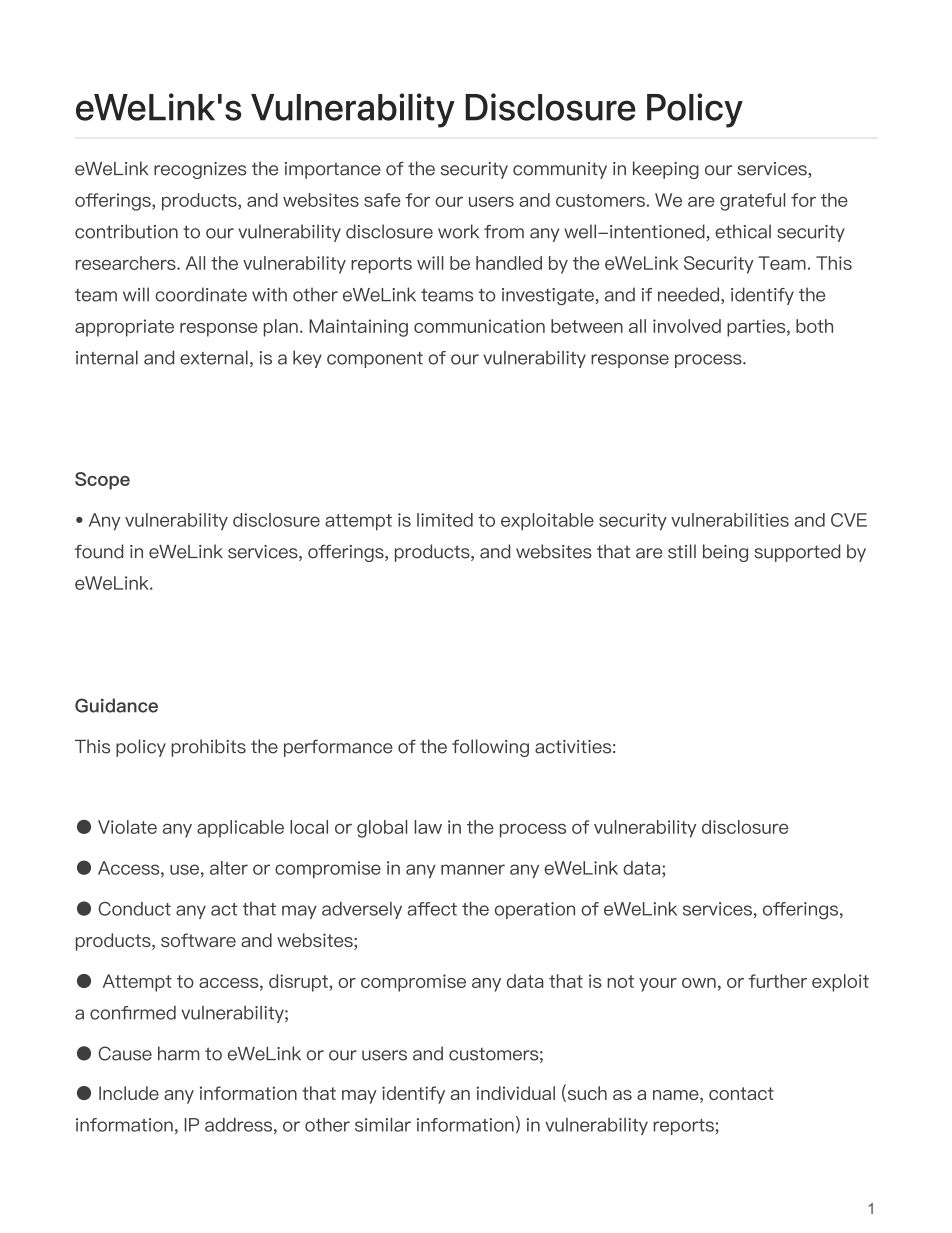  I want to click on contact, so click(741, 1093).
